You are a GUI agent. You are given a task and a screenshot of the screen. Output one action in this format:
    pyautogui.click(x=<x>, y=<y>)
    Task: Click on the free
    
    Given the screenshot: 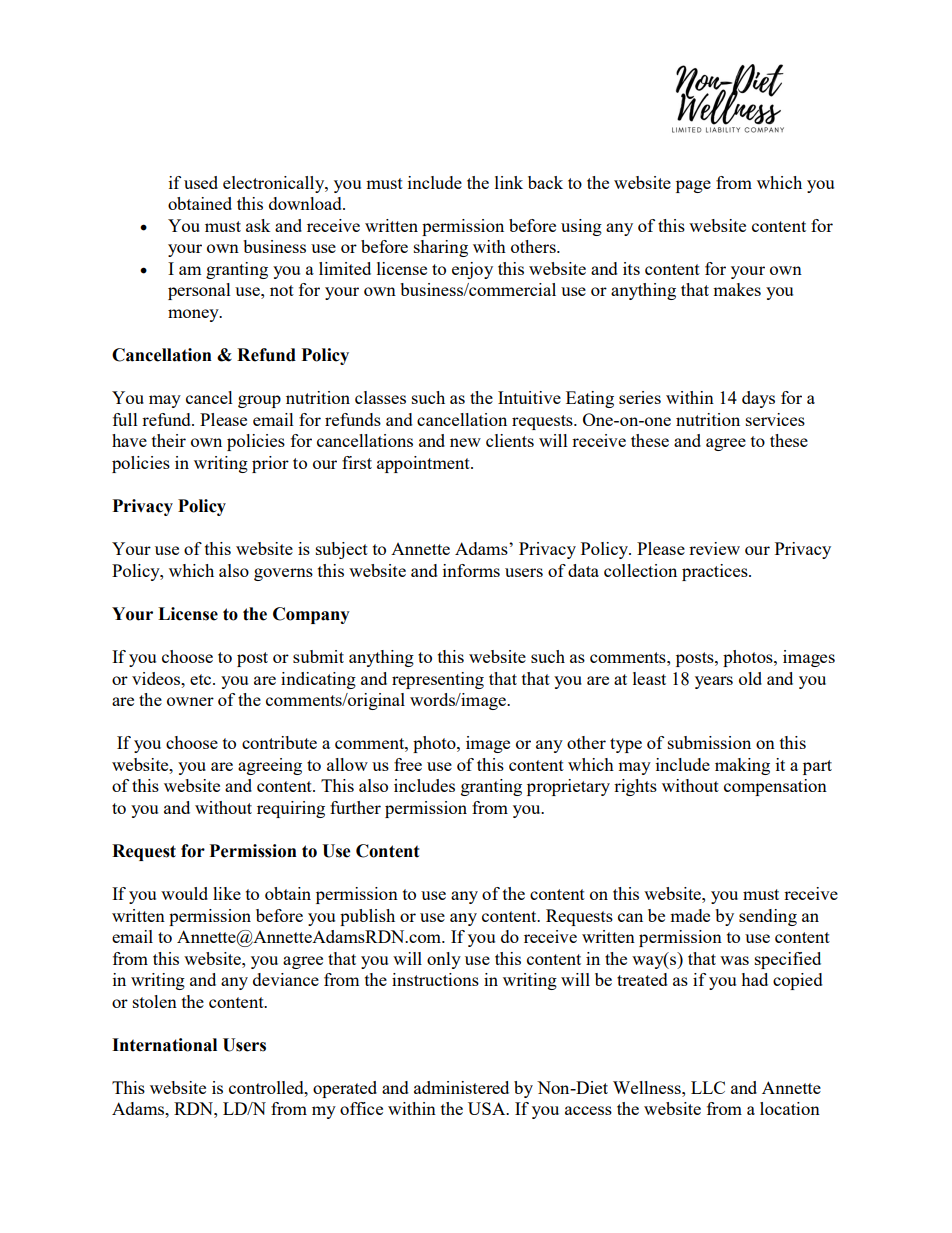 What is the action you would take?
    pyautogui.click(x=408, y=764)
